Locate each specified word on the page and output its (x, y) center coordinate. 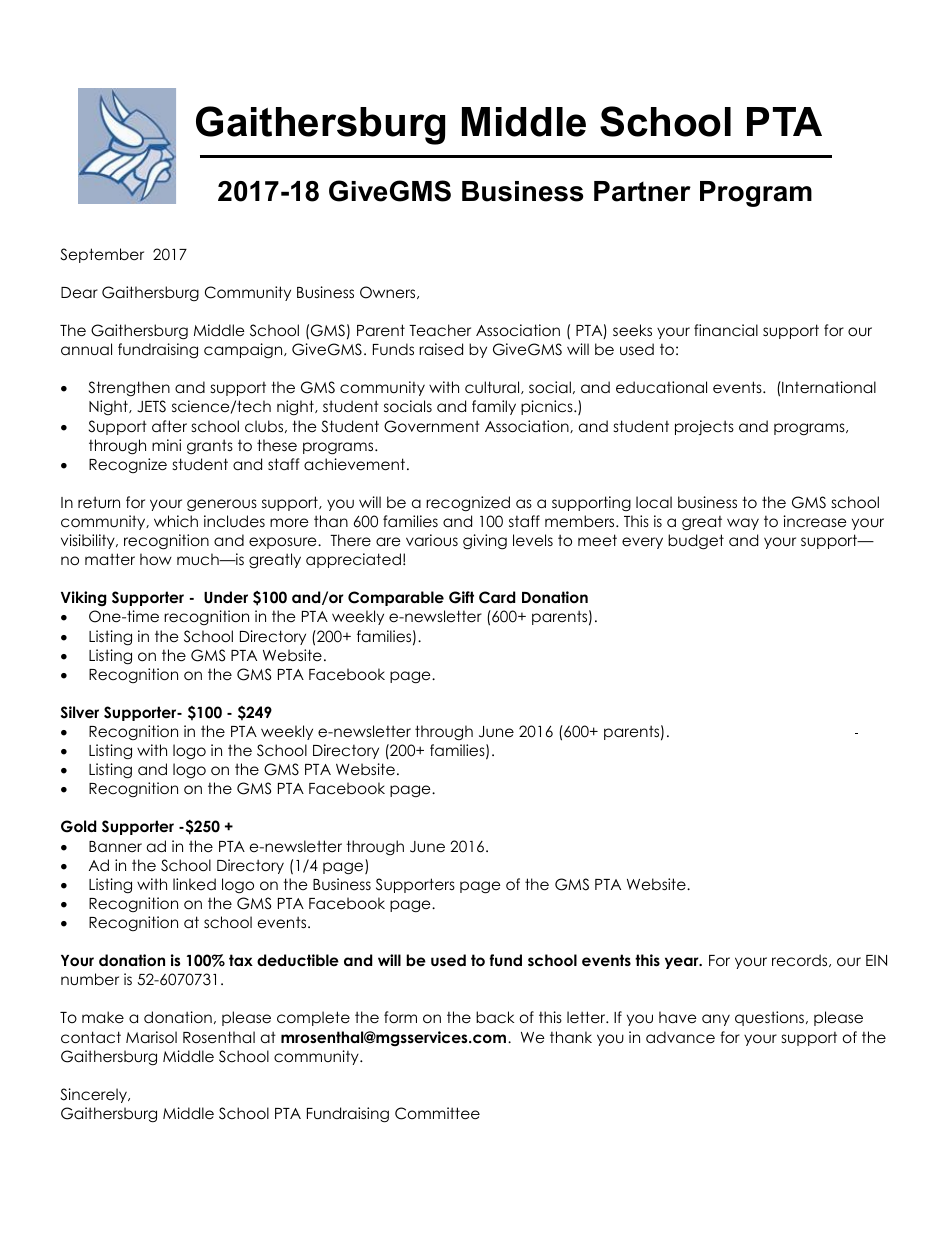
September (102, 255)
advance (680, 1037)
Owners (389, 292)
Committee (437, 1113)
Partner (642, 191)
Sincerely (95, 1095)
